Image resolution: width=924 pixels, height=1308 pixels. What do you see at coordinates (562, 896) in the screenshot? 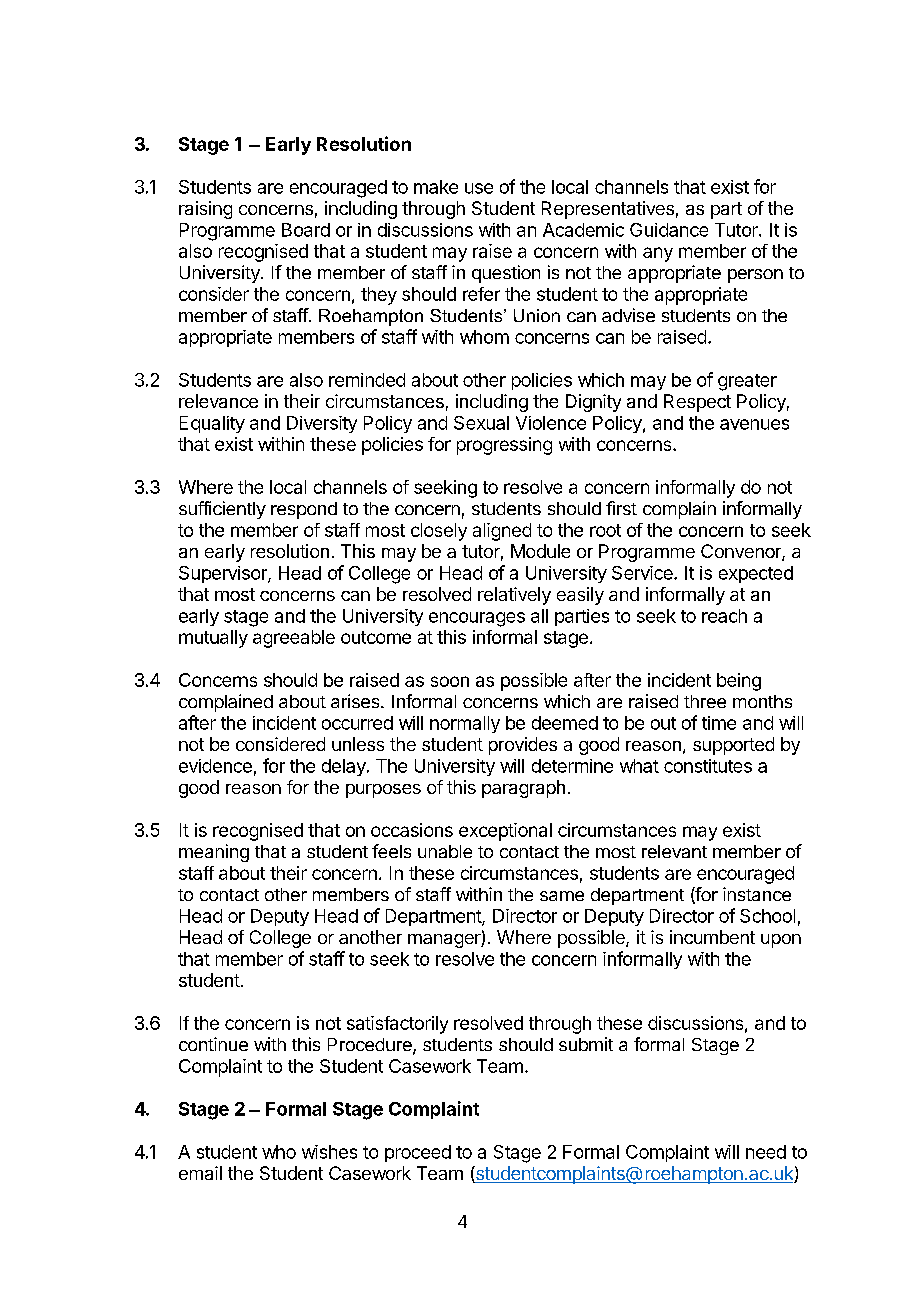
I see `same` at bounding box center [562, 896].
